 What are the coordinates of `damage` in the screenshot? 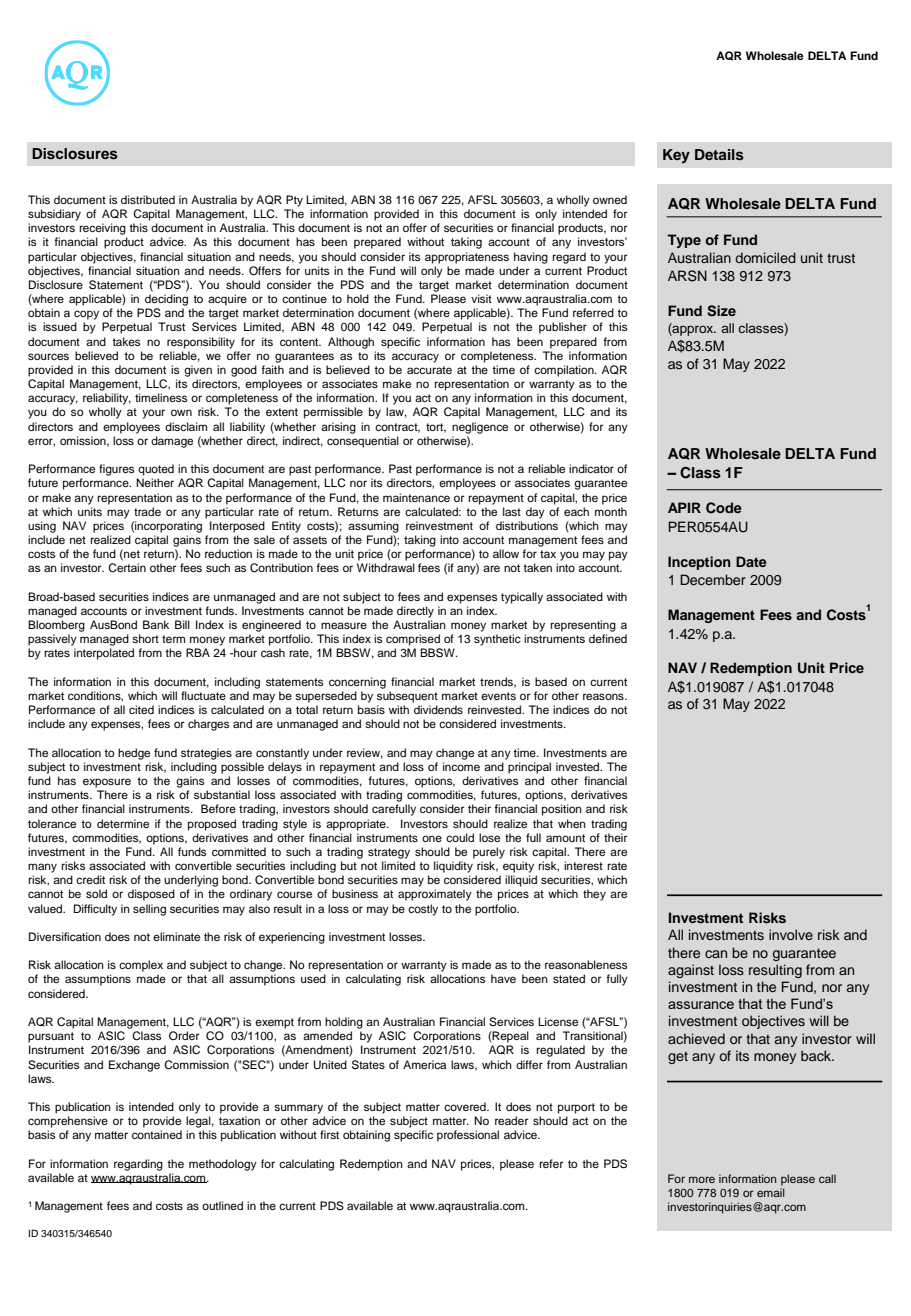 It's located at (172, 442).
